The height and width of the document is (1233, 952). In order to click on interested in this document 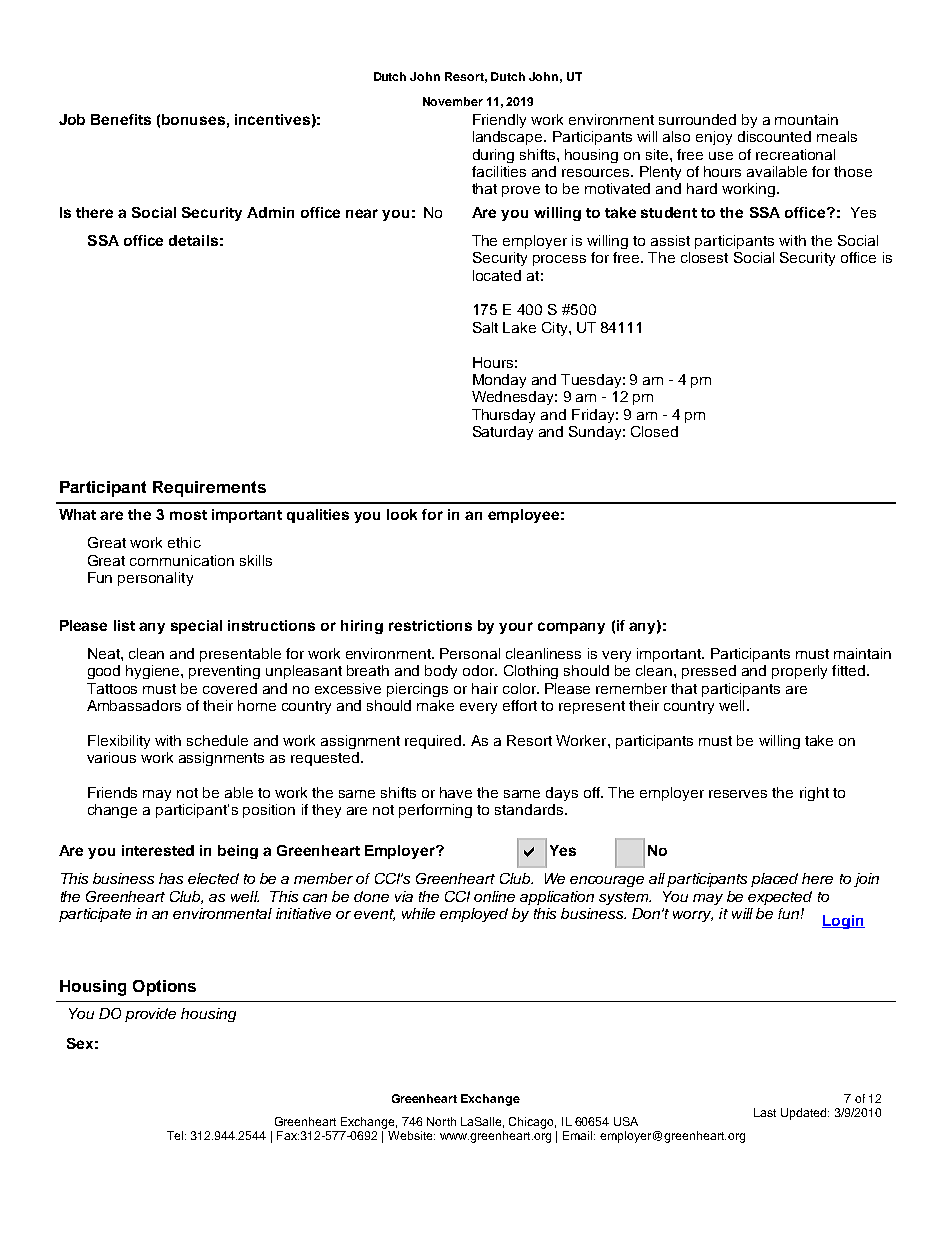, I will do `click(158, 850)`.
